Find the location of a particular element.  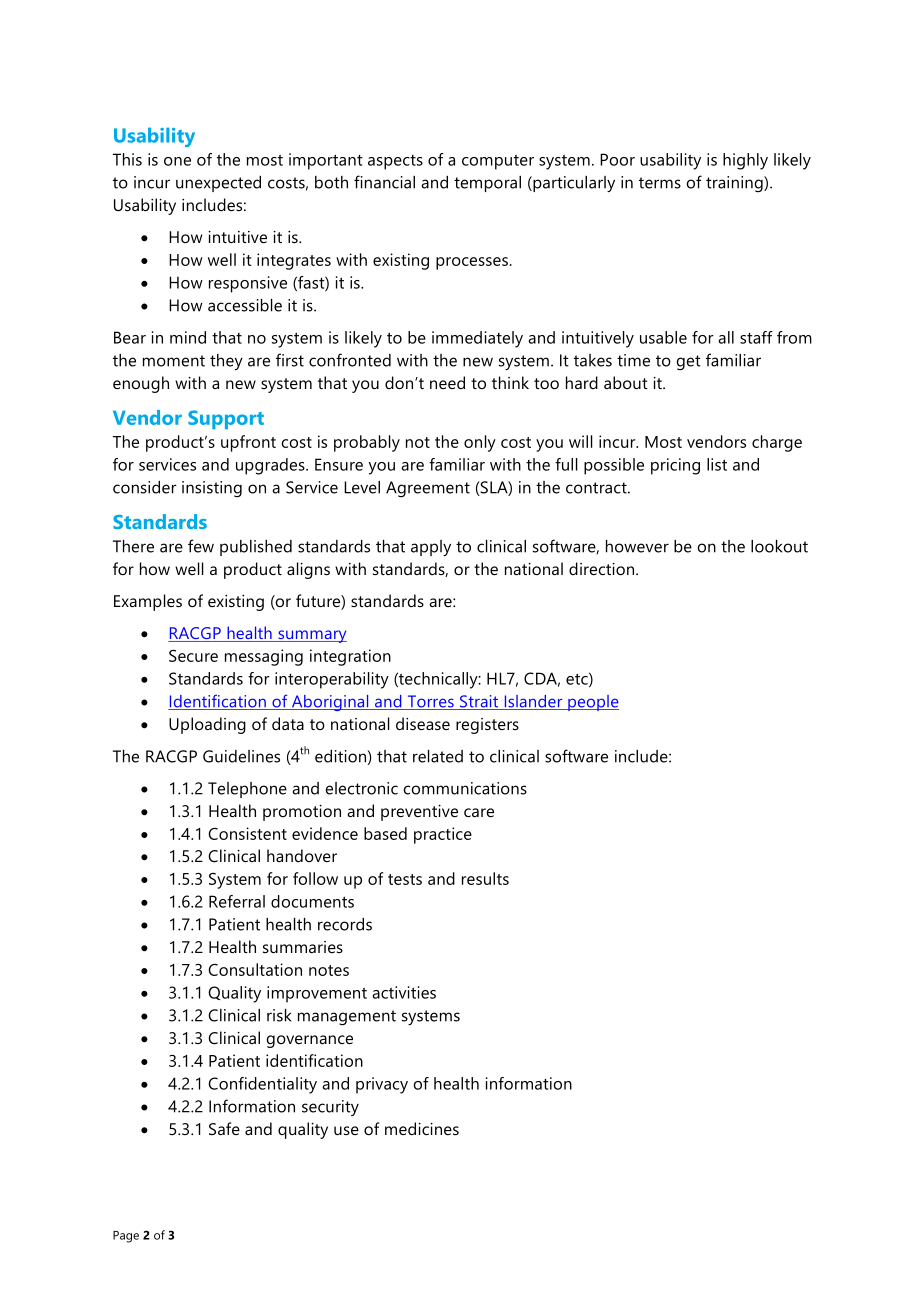

training is located at coordinates (735, 184).
